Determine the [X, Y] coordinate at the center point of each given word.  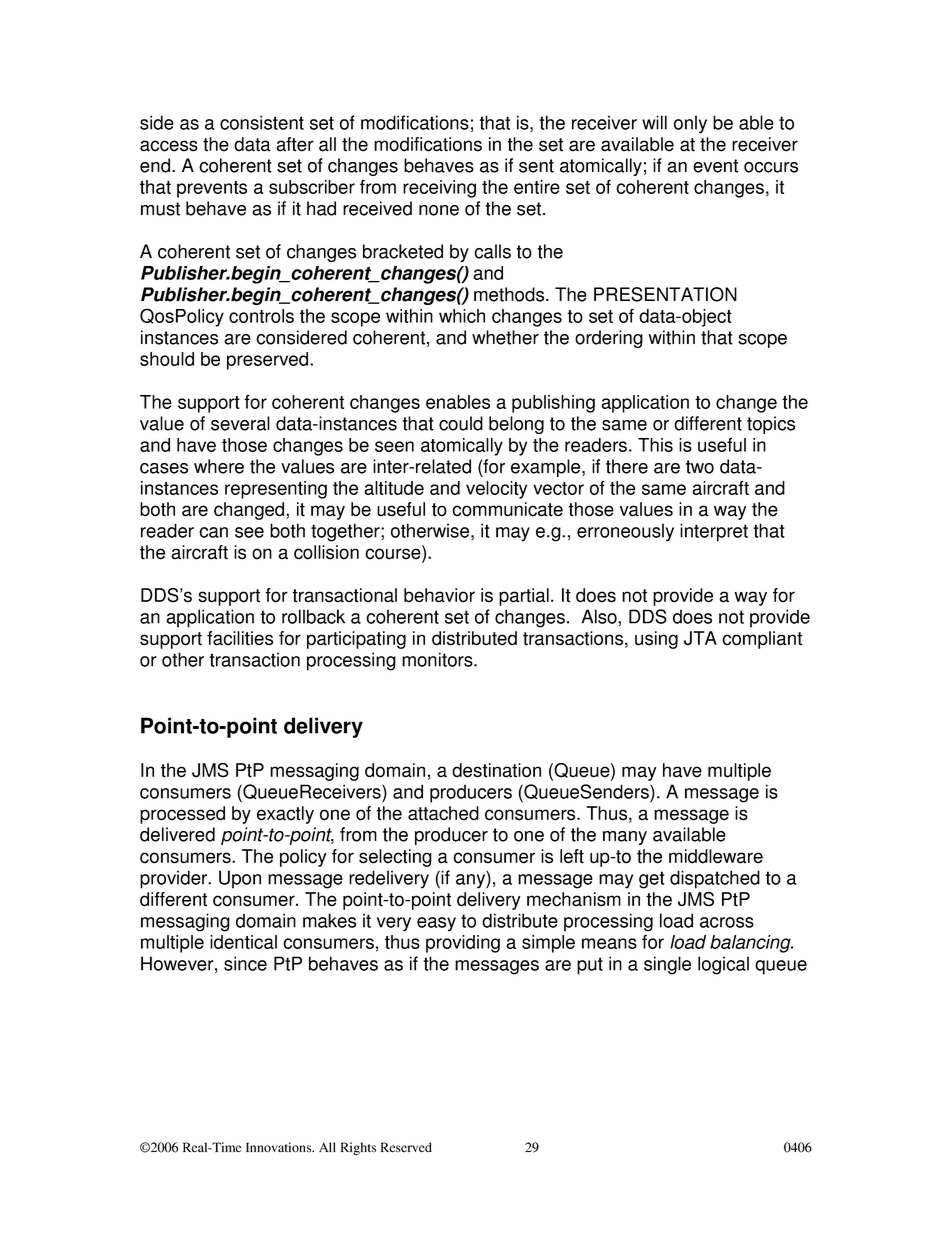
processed [182, 815]
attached [443, 813]
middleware [716, 856]
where [219, 466]
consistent [262, 122]
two [700, 467]
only [690, 124]
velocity [496, 490]
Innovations [280, 1147]
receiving [439, 189]
